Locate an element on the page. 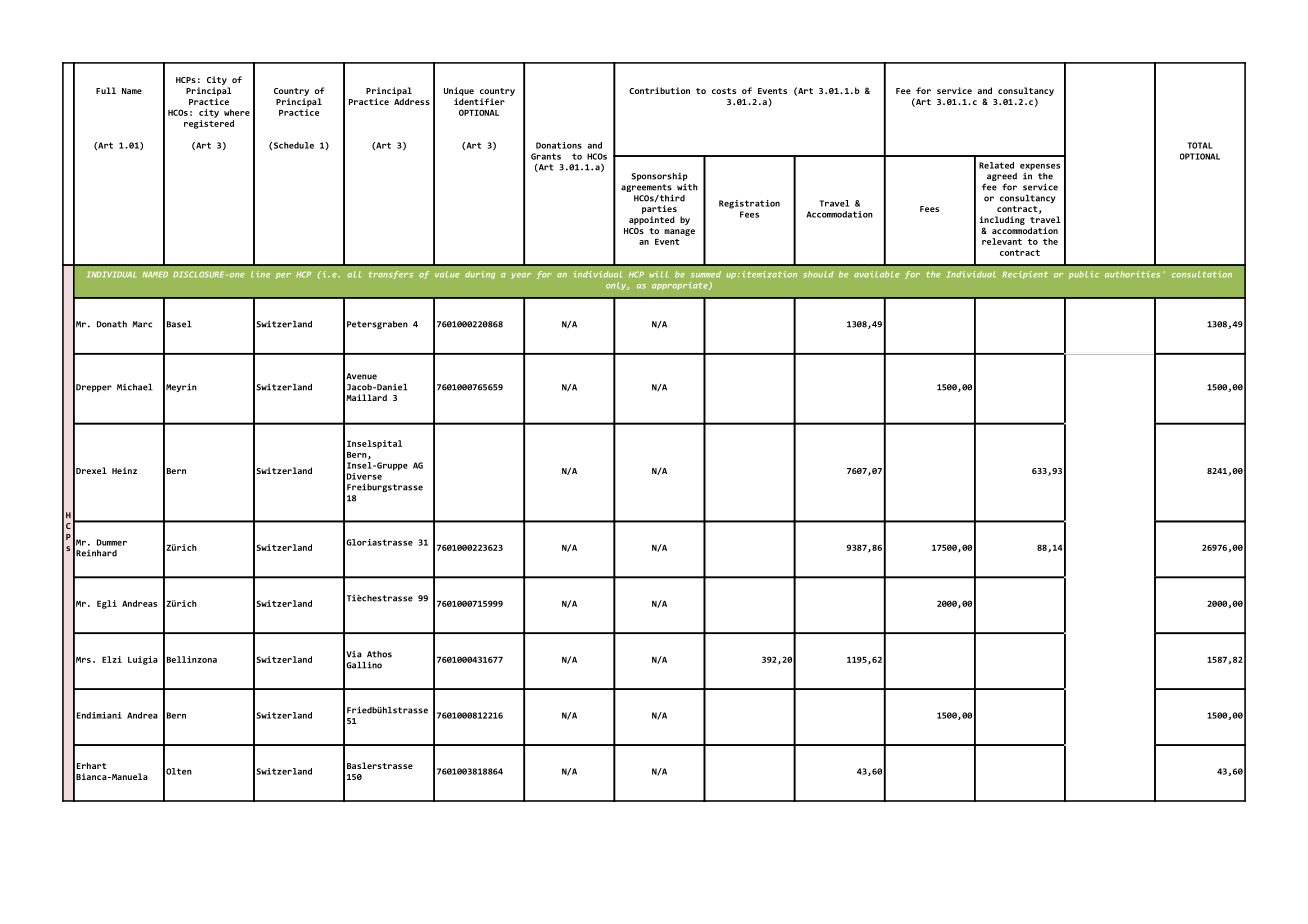 This image has height=924, width=1308. public is located at coordinates (1084, 275).
